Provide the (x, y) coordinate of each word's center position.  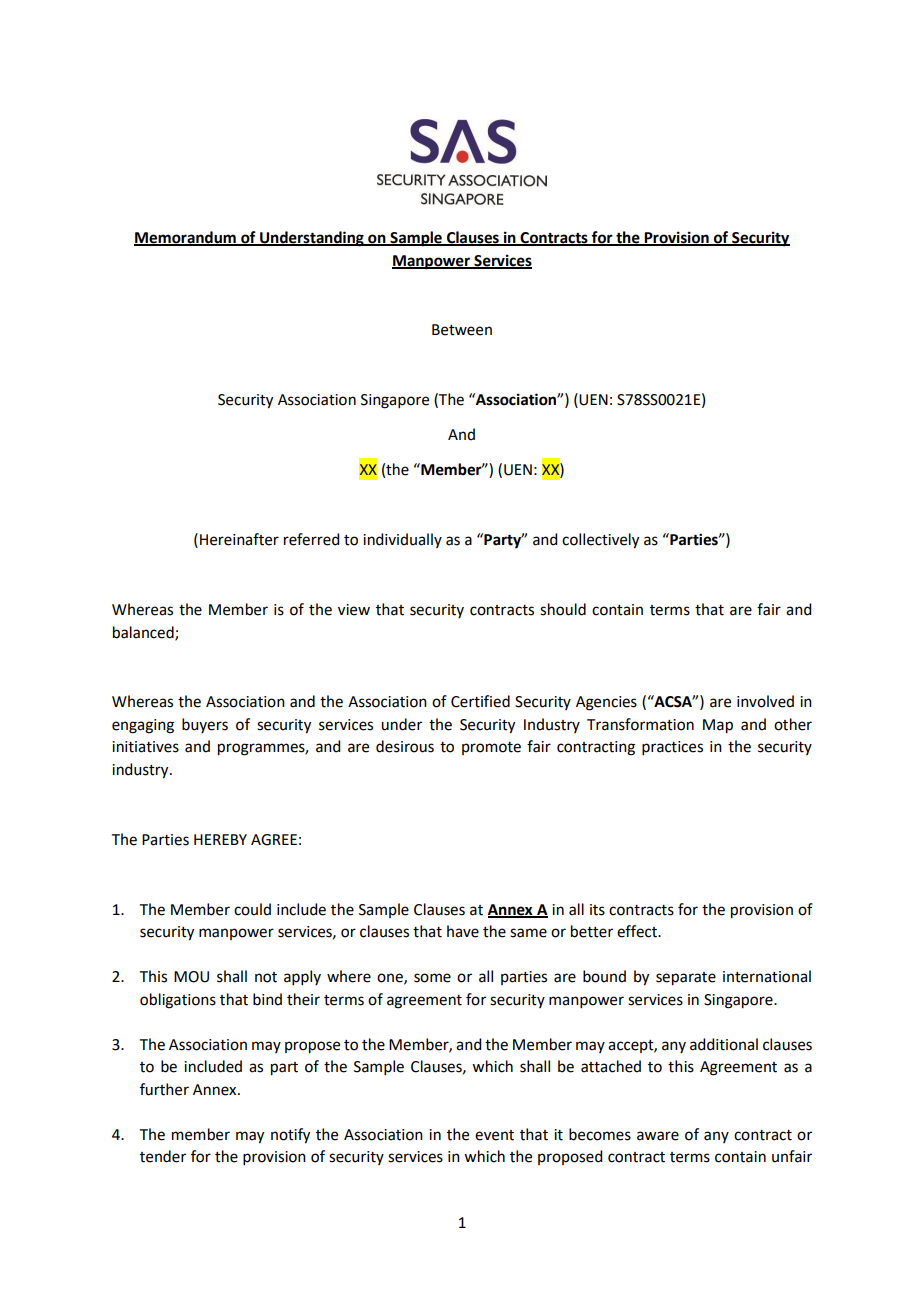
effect (638, 931)
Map (718, 726)
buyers (205, 725)
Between (462, 330)
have (463, 931)
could (252, 909)
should (563, 609)
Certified (480, 701)
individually (402, 540)
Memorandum (186, 238)
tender (163, 1156)
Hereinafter (239, 539)
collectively (600, 541)
